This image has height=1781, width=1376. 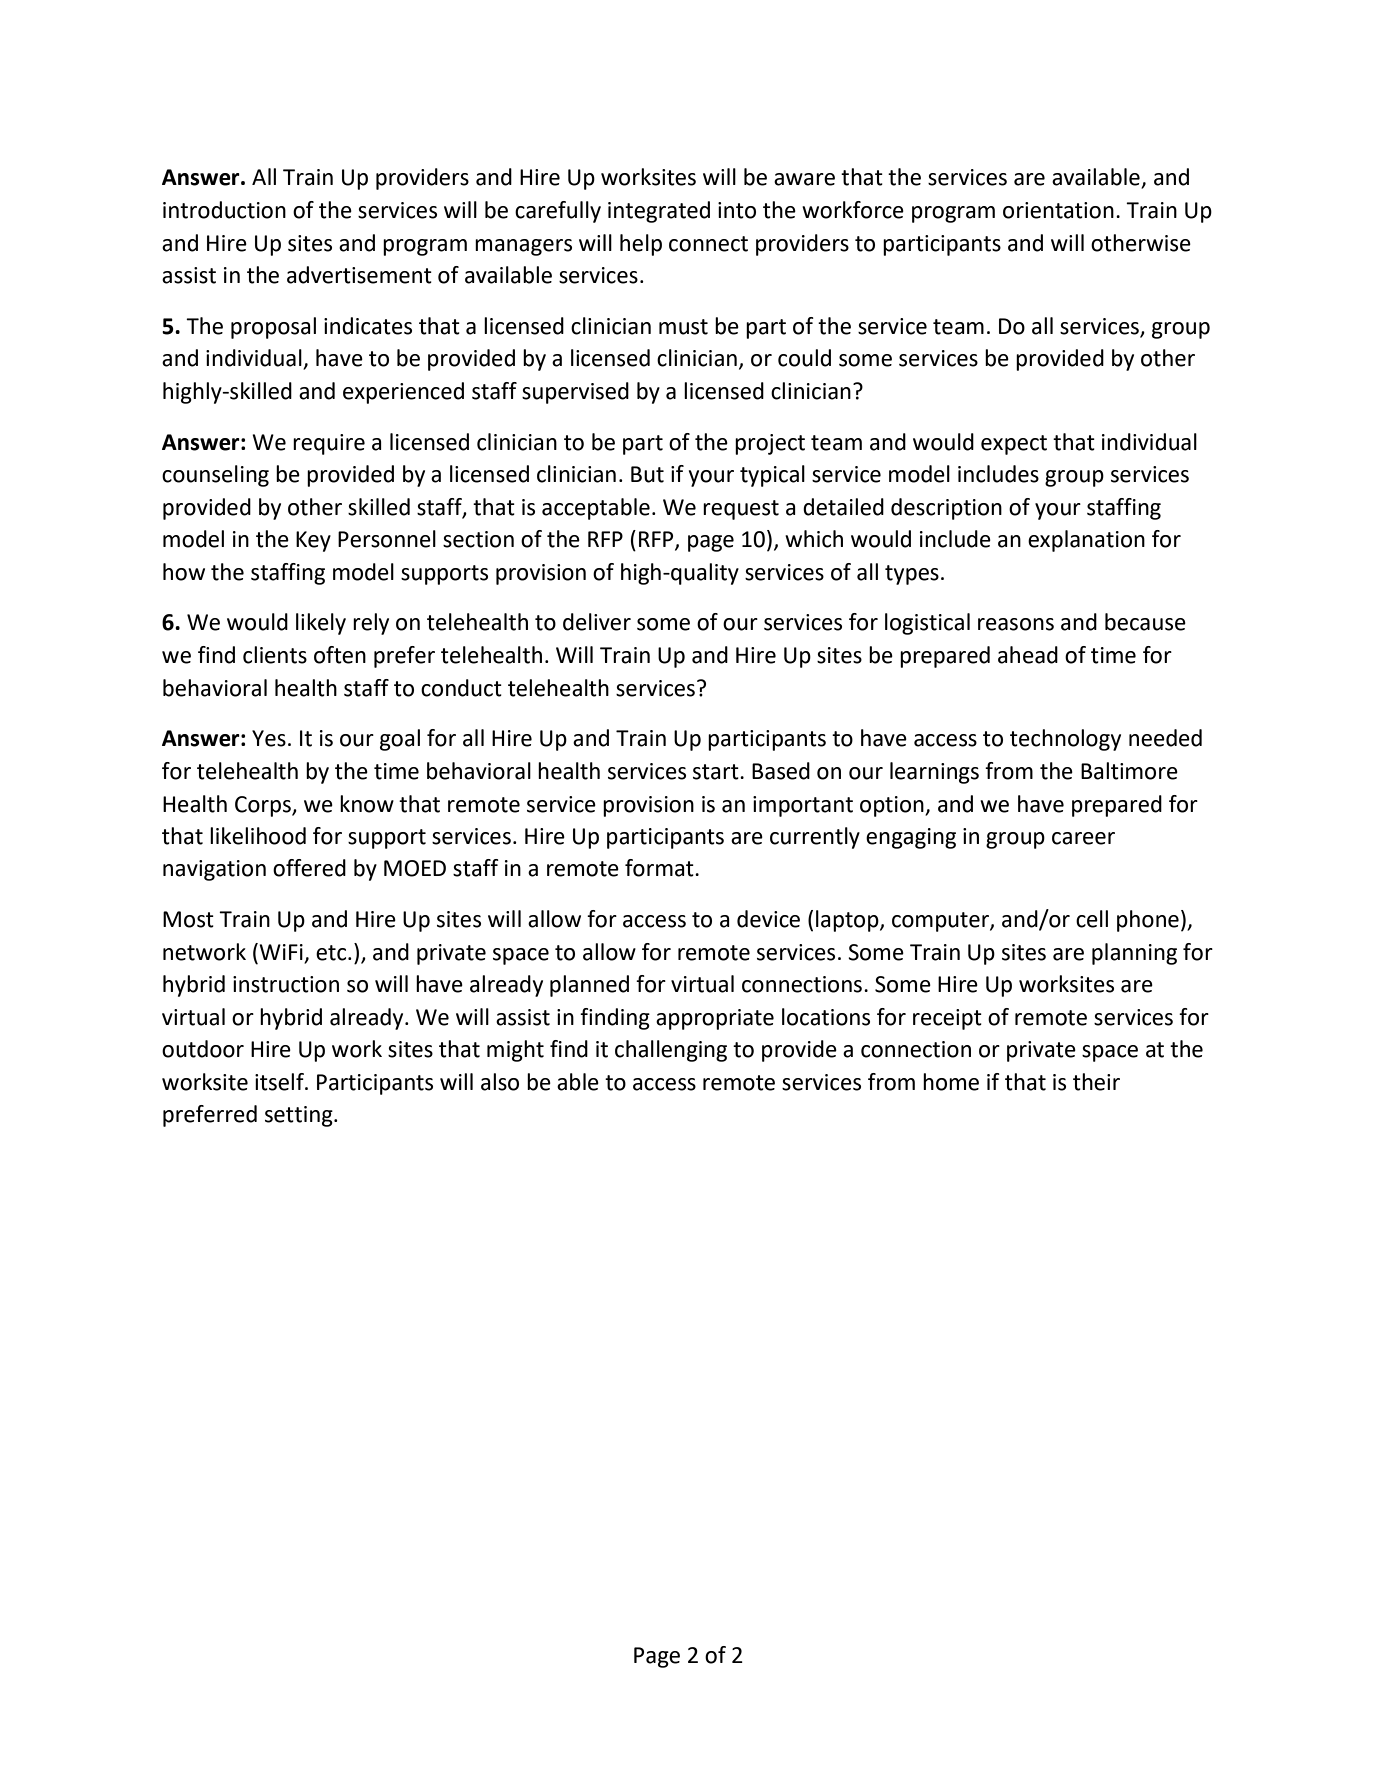 I want to click on But, so click(x=647, y=474).
